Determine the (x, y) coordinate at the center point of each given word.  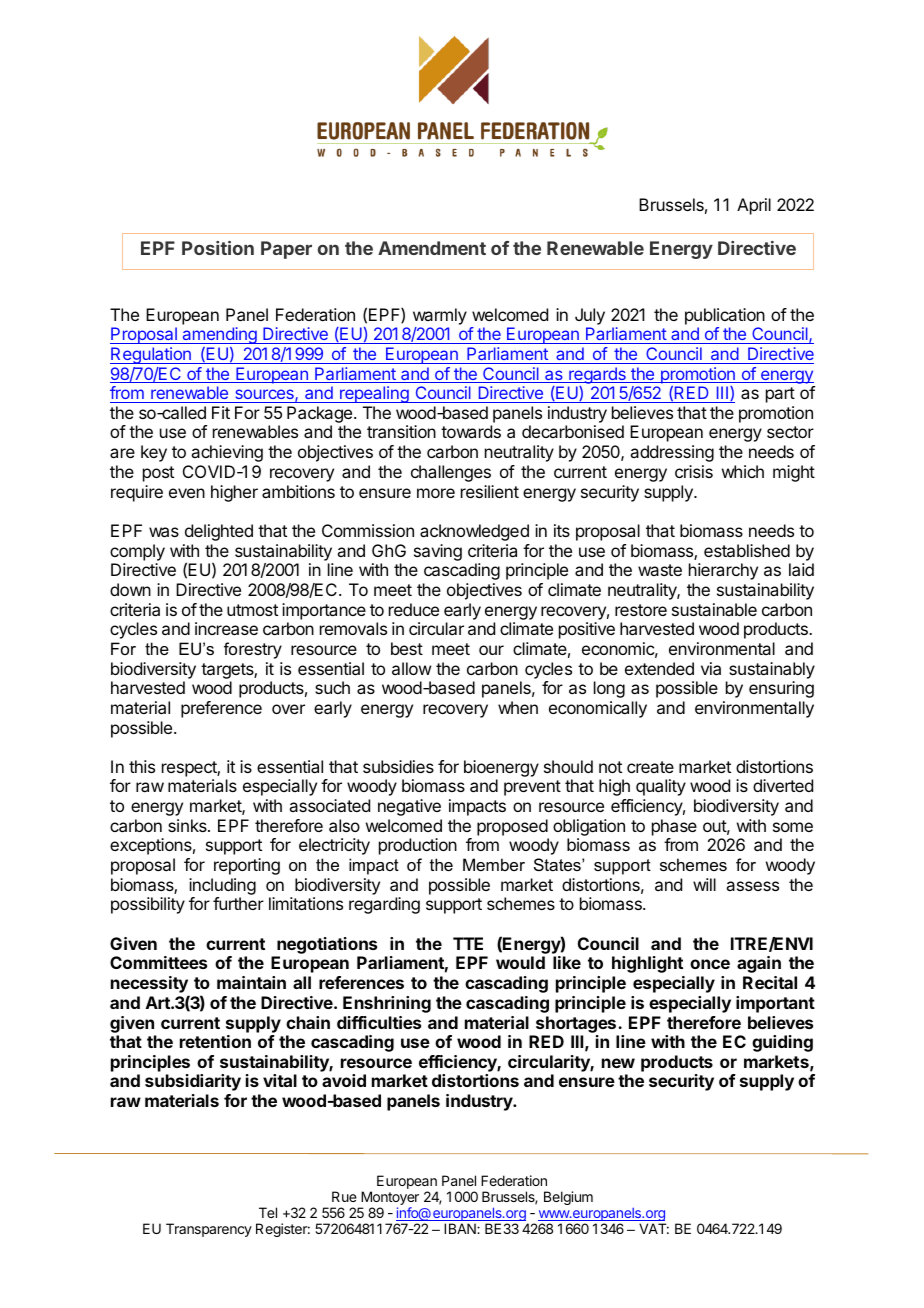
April (754, 206)
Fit (221, 412)
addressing (672, 453)
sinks (188, 825)
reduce (414, 609)
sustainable (714, 609)
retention (215, 1041)
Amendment (432, 248)
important (775, 1004)
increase (226, 628)
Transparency (209, 1230)
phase (674, 827)
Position (218, 248)
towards (471, 431)
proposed (512, 827)
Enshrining (387, 1004)
